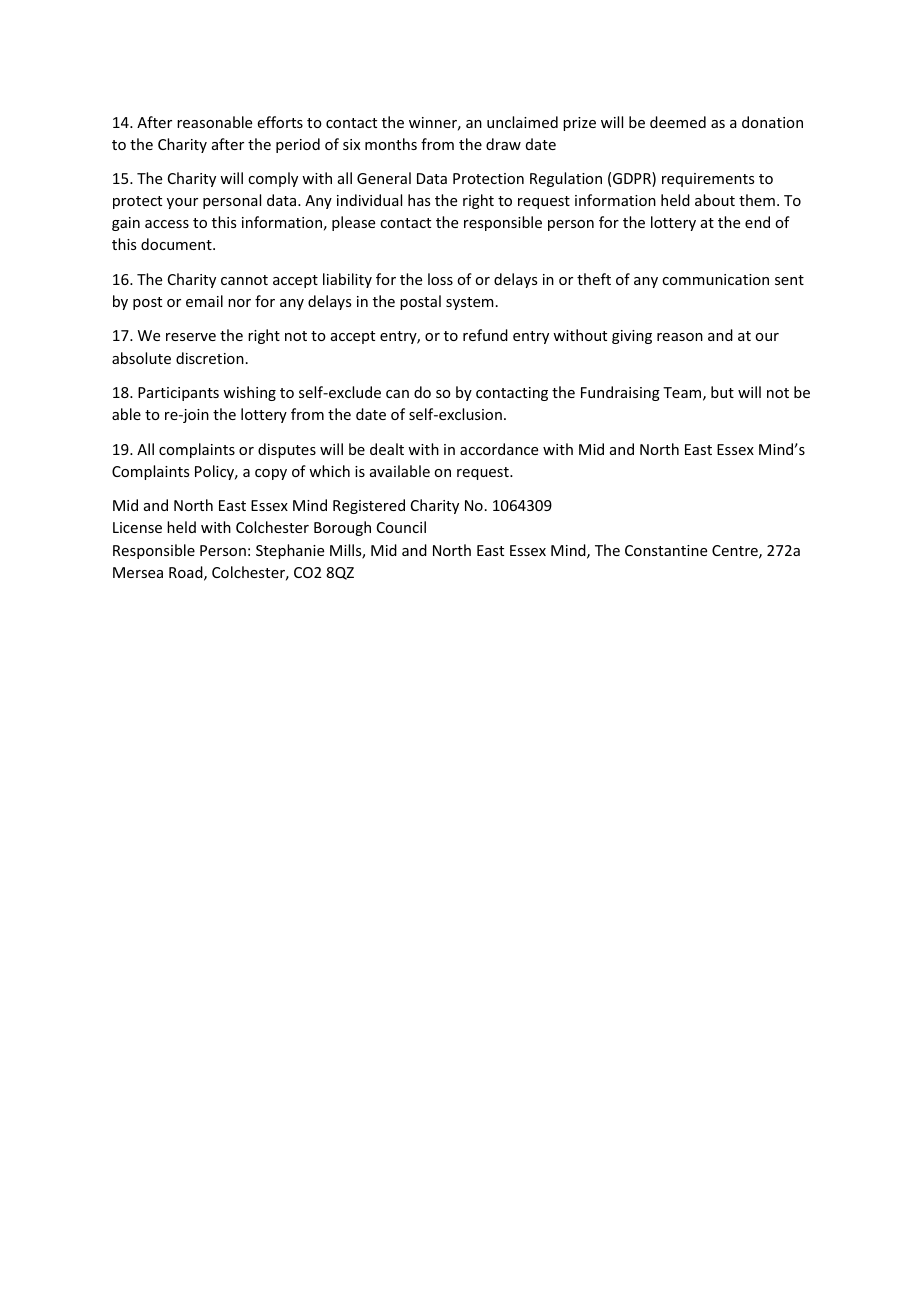  What do you see at coordinates (137, 527) in the screenshot?
I see `License` at bounding box center [137, 527].
